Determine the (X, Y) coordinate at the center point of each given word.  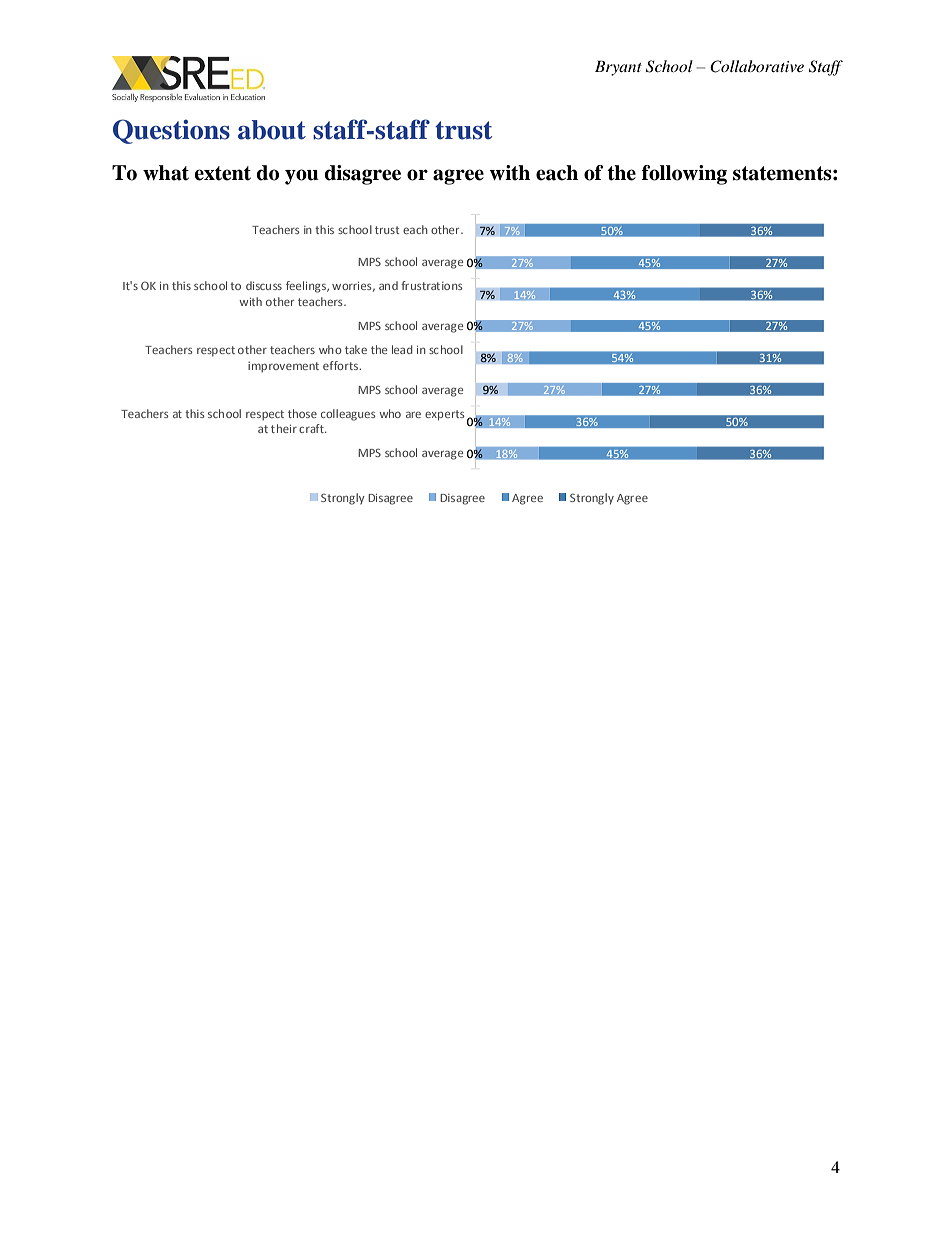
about (272, 130)
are (413, 414)
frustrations (431, 285)
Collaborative (757, 66)
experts (444, 415)
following (684, 175)
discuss (264, 285)
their (284, 428)
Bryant (618, 68)
